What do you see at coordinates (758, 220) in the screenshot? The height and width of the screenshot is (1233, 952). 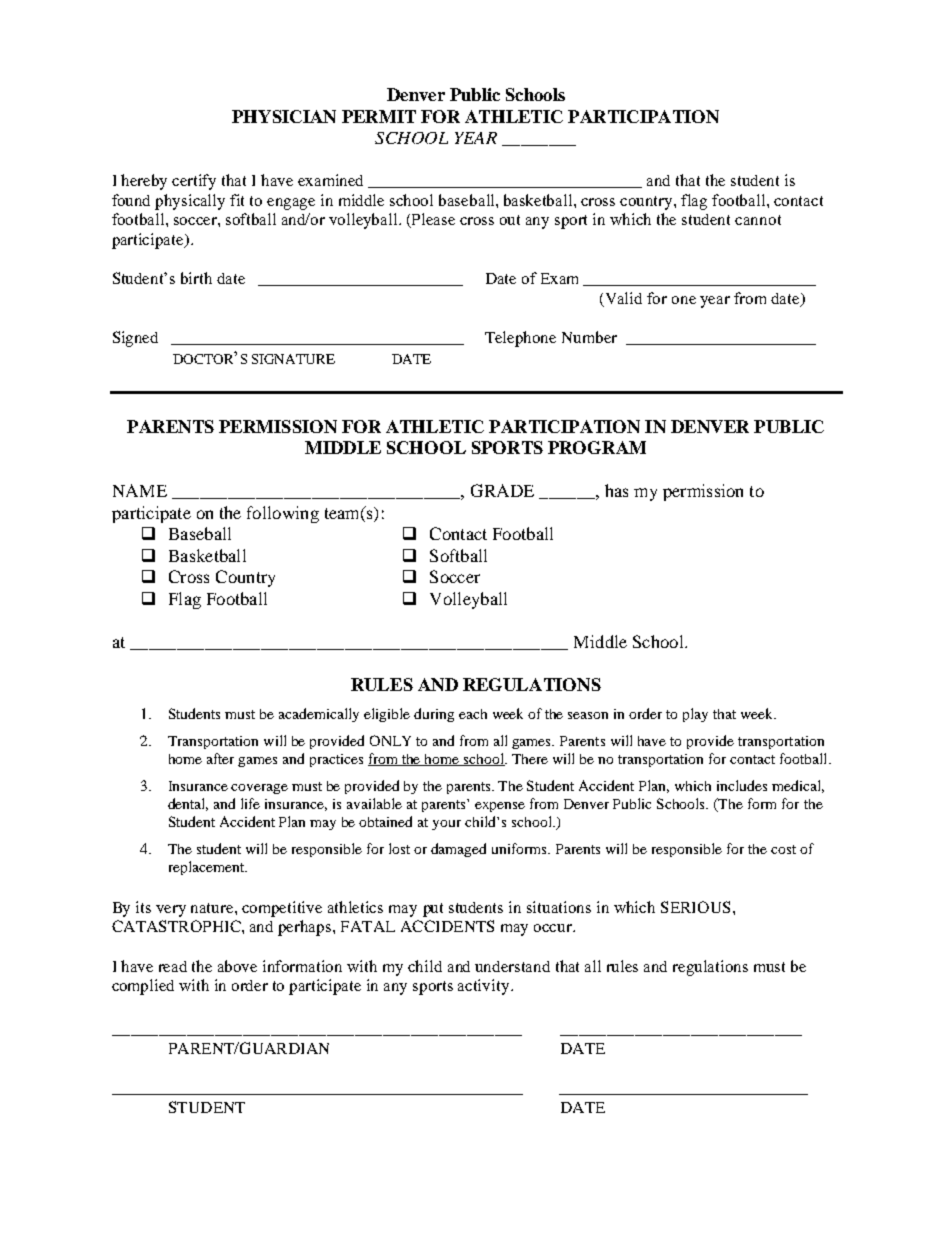 I see `cannot` at bounding box center [758, 220].
